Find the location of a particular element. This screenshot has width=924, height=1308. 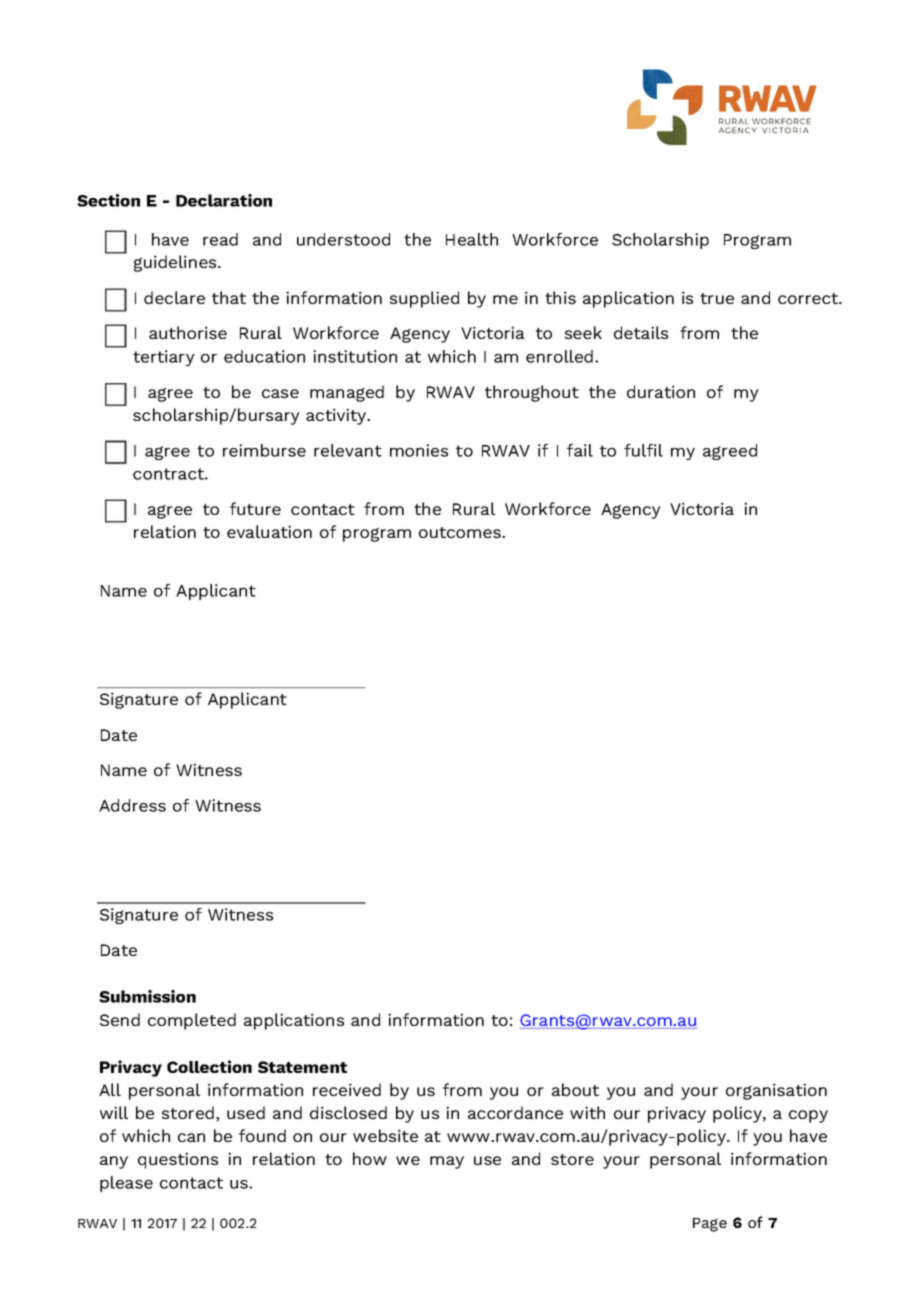

Health is located at coordinates (472, 239).
